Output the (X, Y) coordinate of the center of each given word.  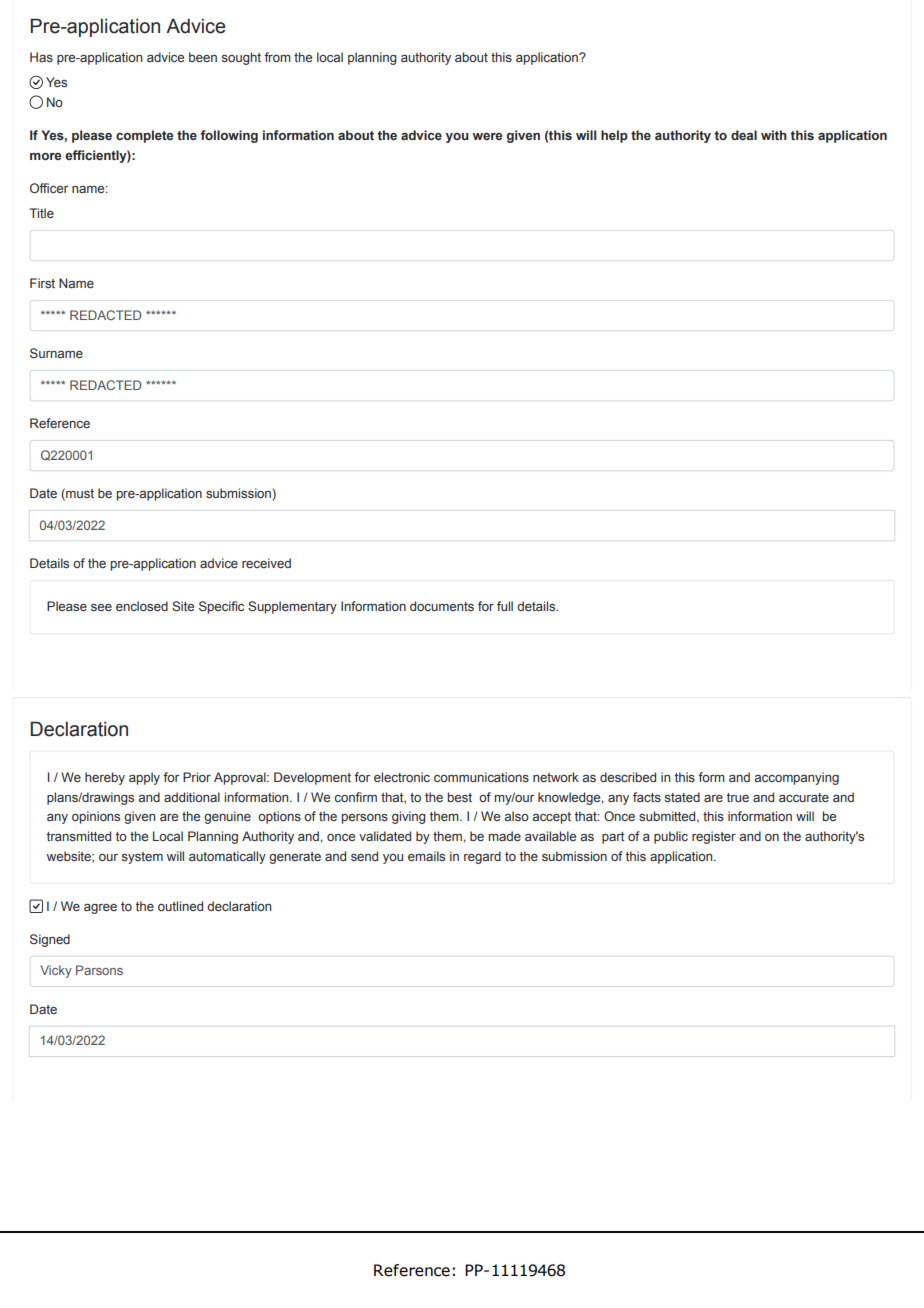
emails (426, 856)
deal (744, 135)
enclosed (142, 606)
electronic (402, 777)
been (203, 57)
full (505, 606)
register (714, 837)
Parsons (99, 970)
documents (442, 606)
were (487, 136)
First (42, 283)
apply (144, 778)
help (614, 136)
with (774, 135)
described (628, 777)
